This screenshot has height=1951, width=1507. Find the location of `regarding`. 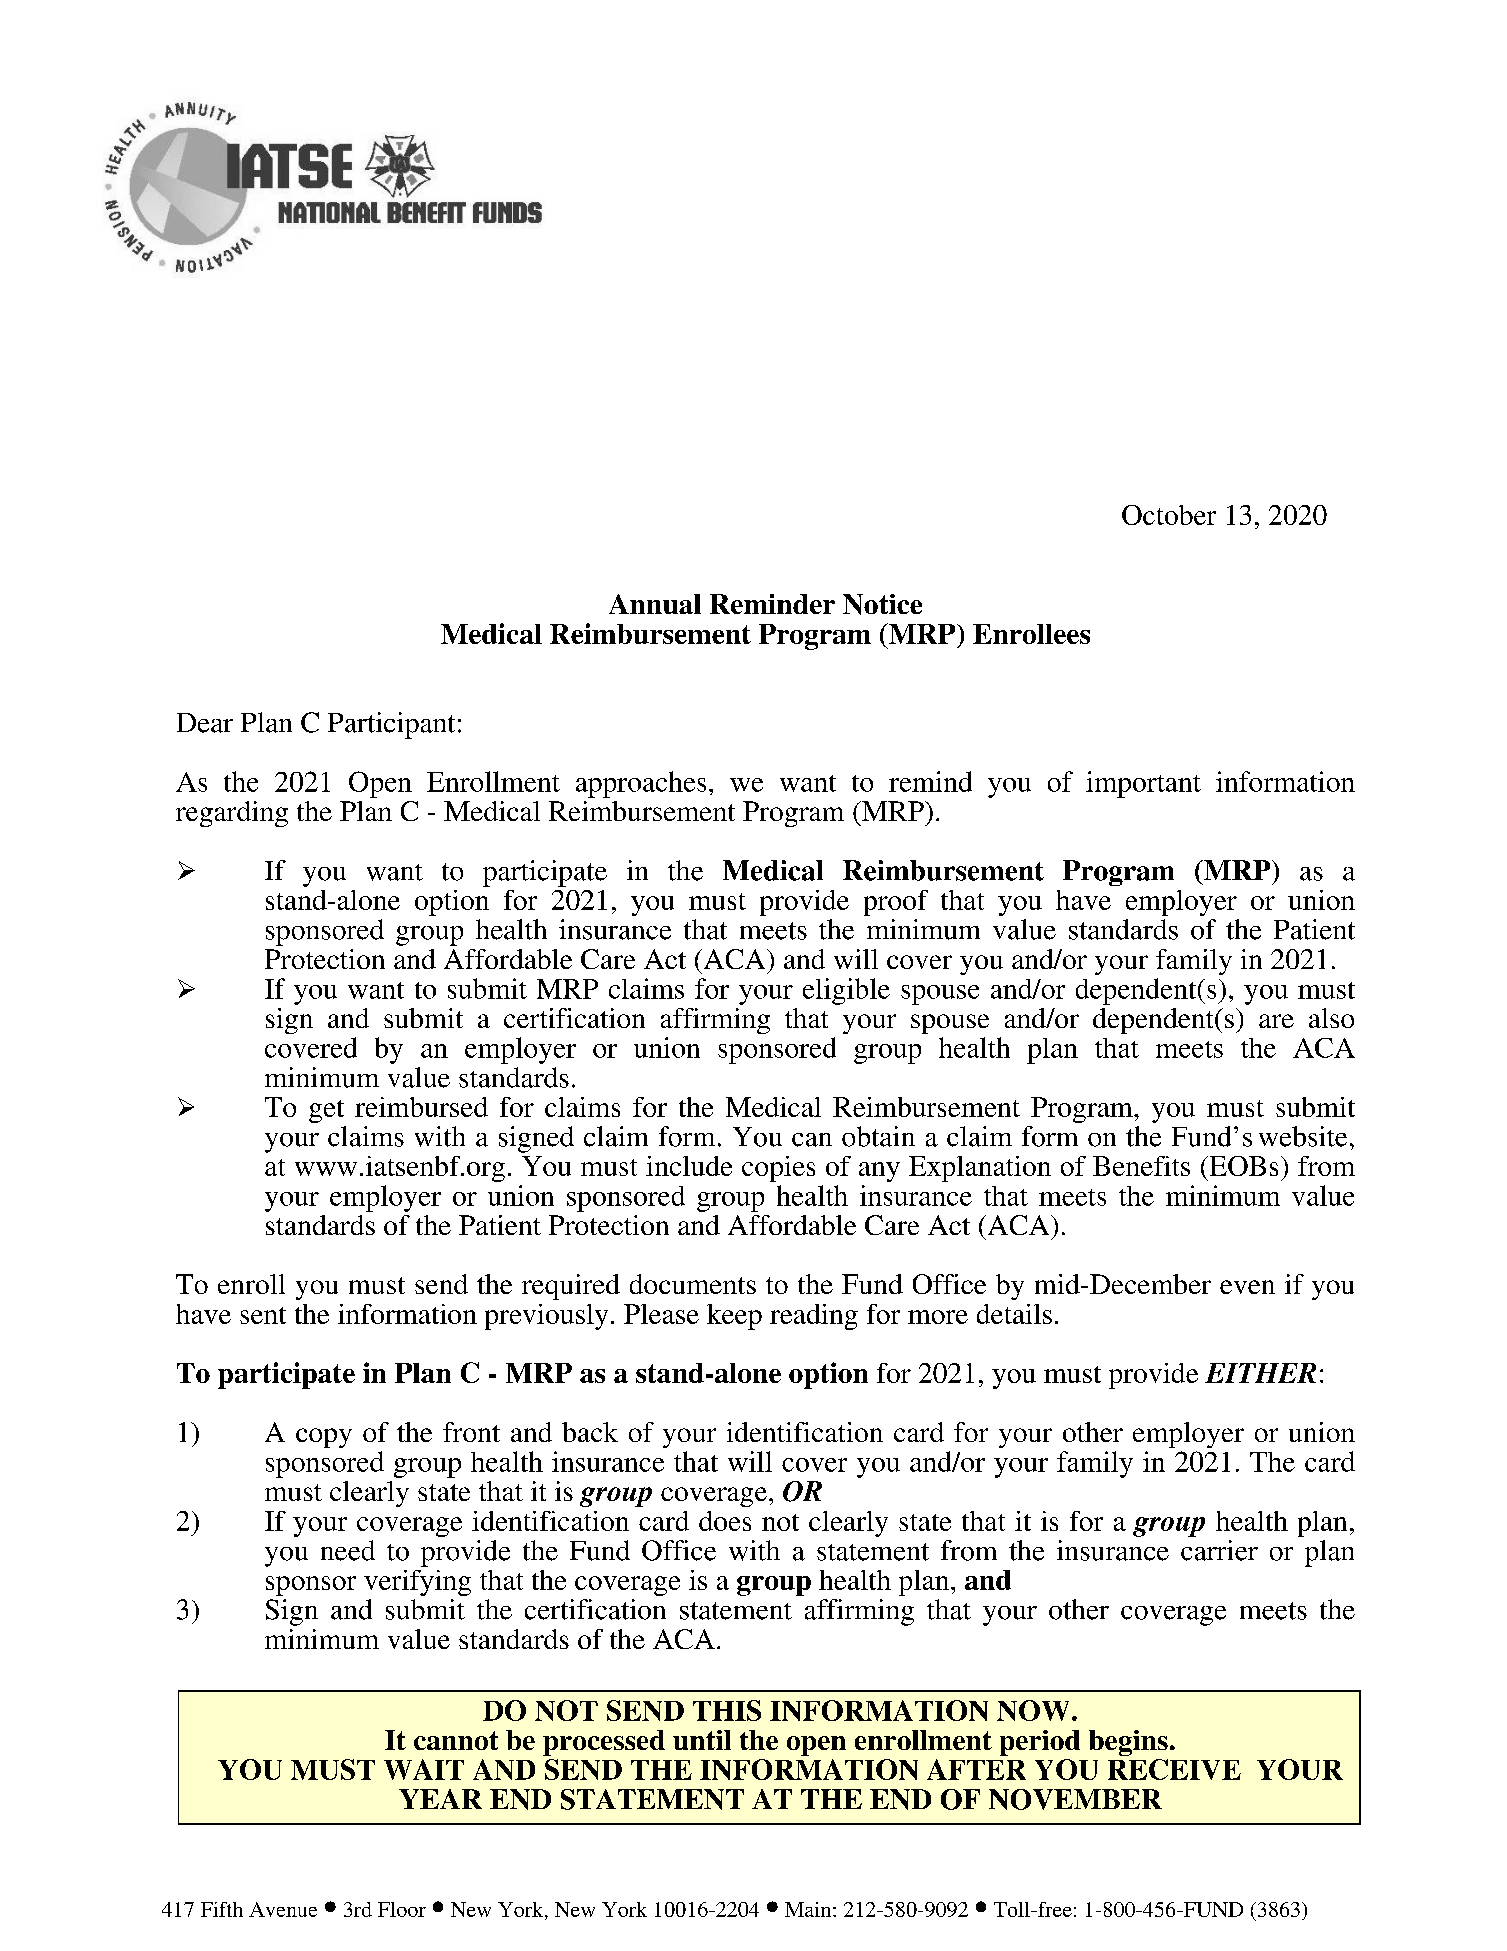

regarding is located at coordinates (232, 814).
